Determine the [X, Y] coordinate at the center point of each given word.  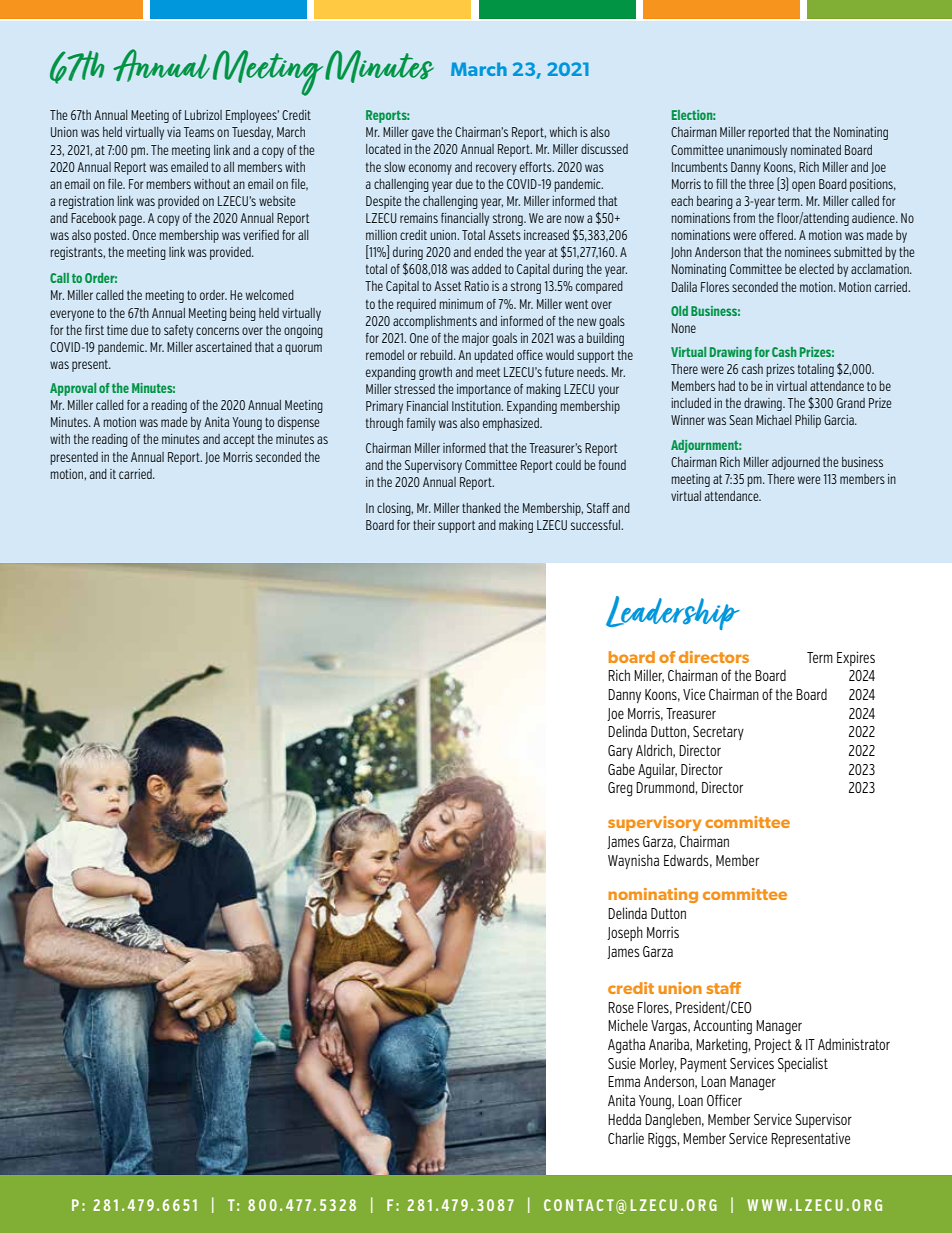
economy [430, 169]
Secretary [718, 733]
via [174, 132]
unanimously [757, 151]
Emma [624, 1081]
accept [239, 440]
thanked [481, 508]
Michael [774, 420]
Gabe [621, 769]
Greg [620, 789]
